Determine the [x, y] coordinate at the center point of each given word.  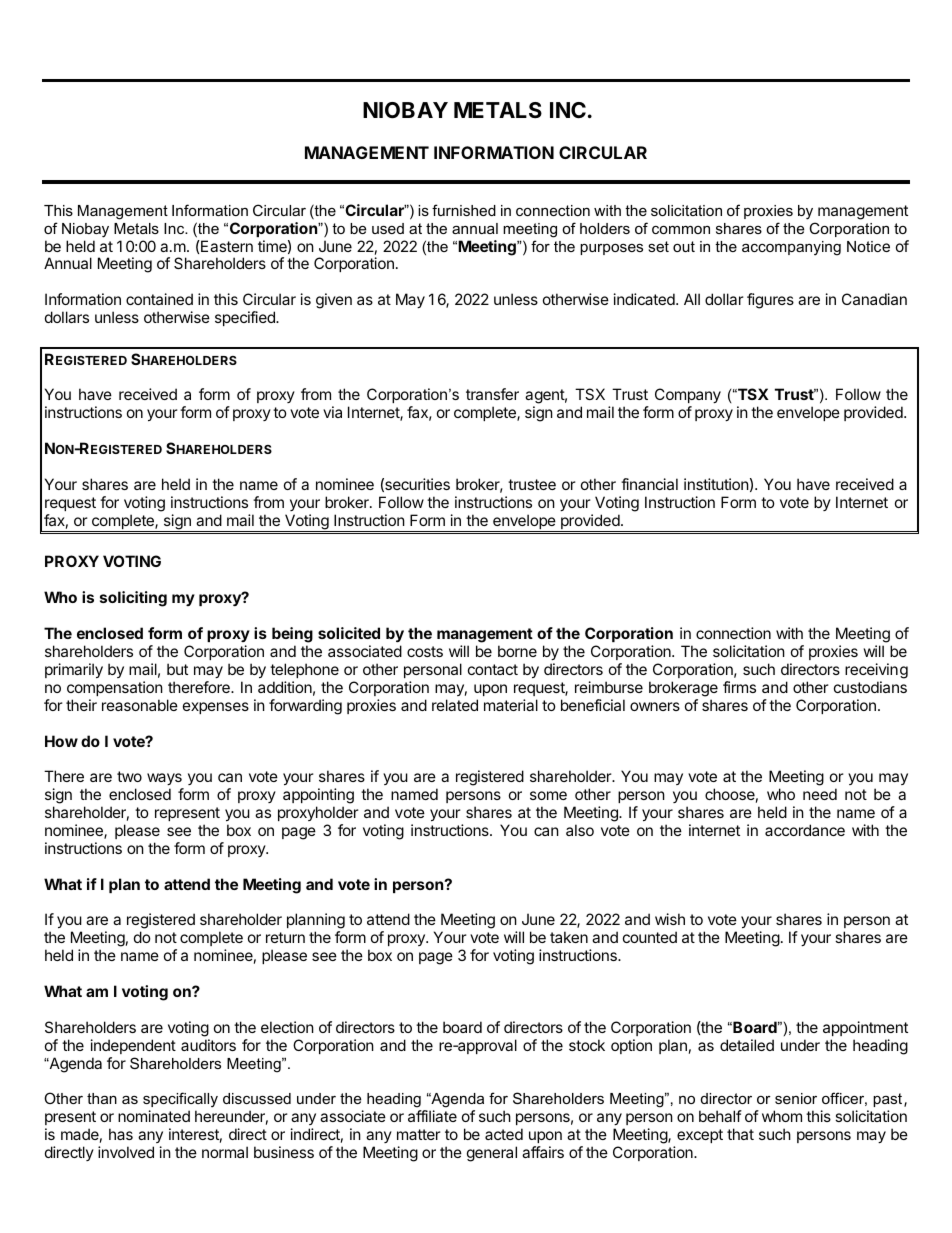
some [548, 795]
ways [164, 779]
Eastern [226, 246]
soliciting [133, 599]
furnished [464, 210]
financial [649, 484]
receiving [876, 671]
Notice [868, 246]
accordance [805, 830]
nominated [154, 1116]
